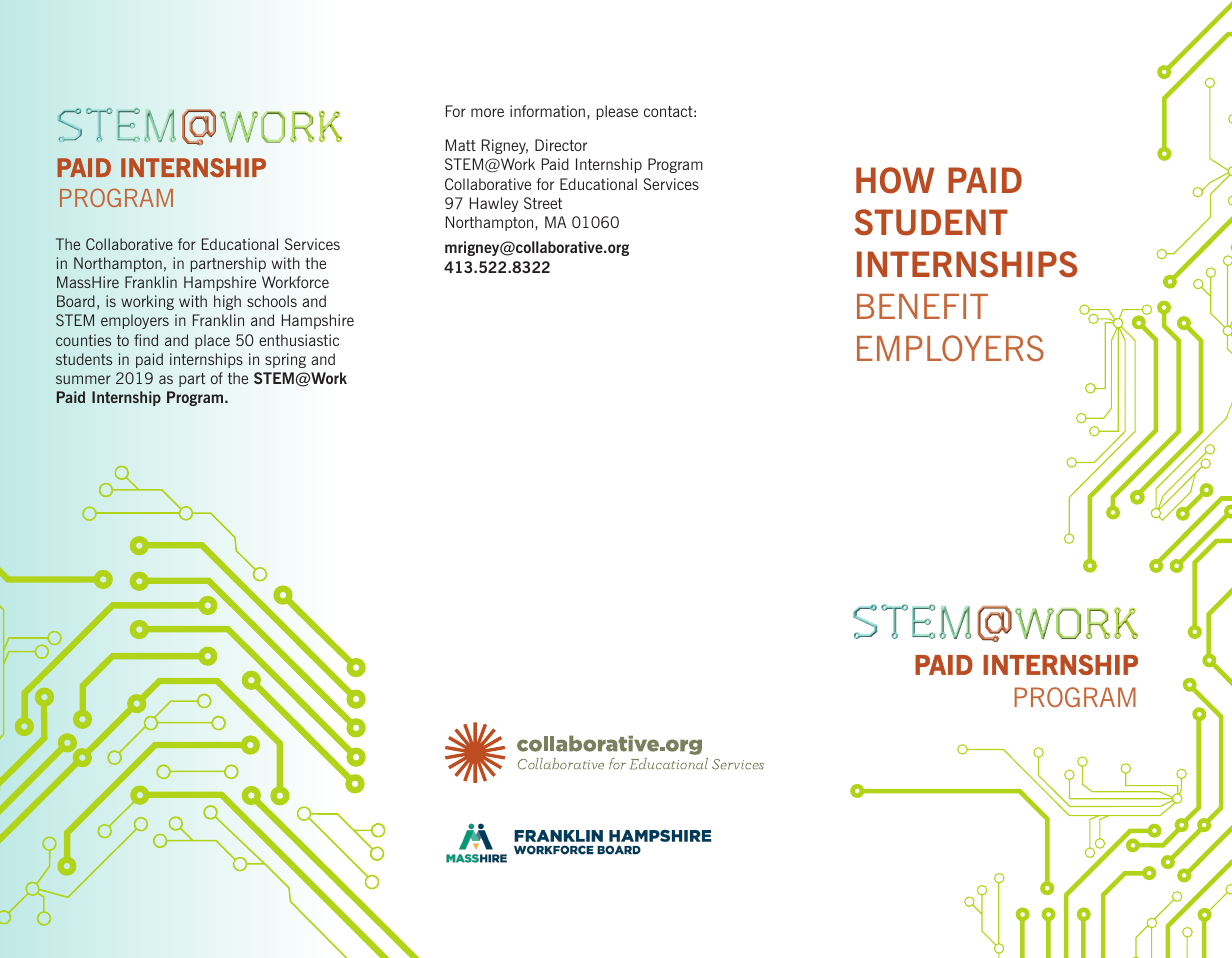  I want to click on Street, so click(543, 203).
